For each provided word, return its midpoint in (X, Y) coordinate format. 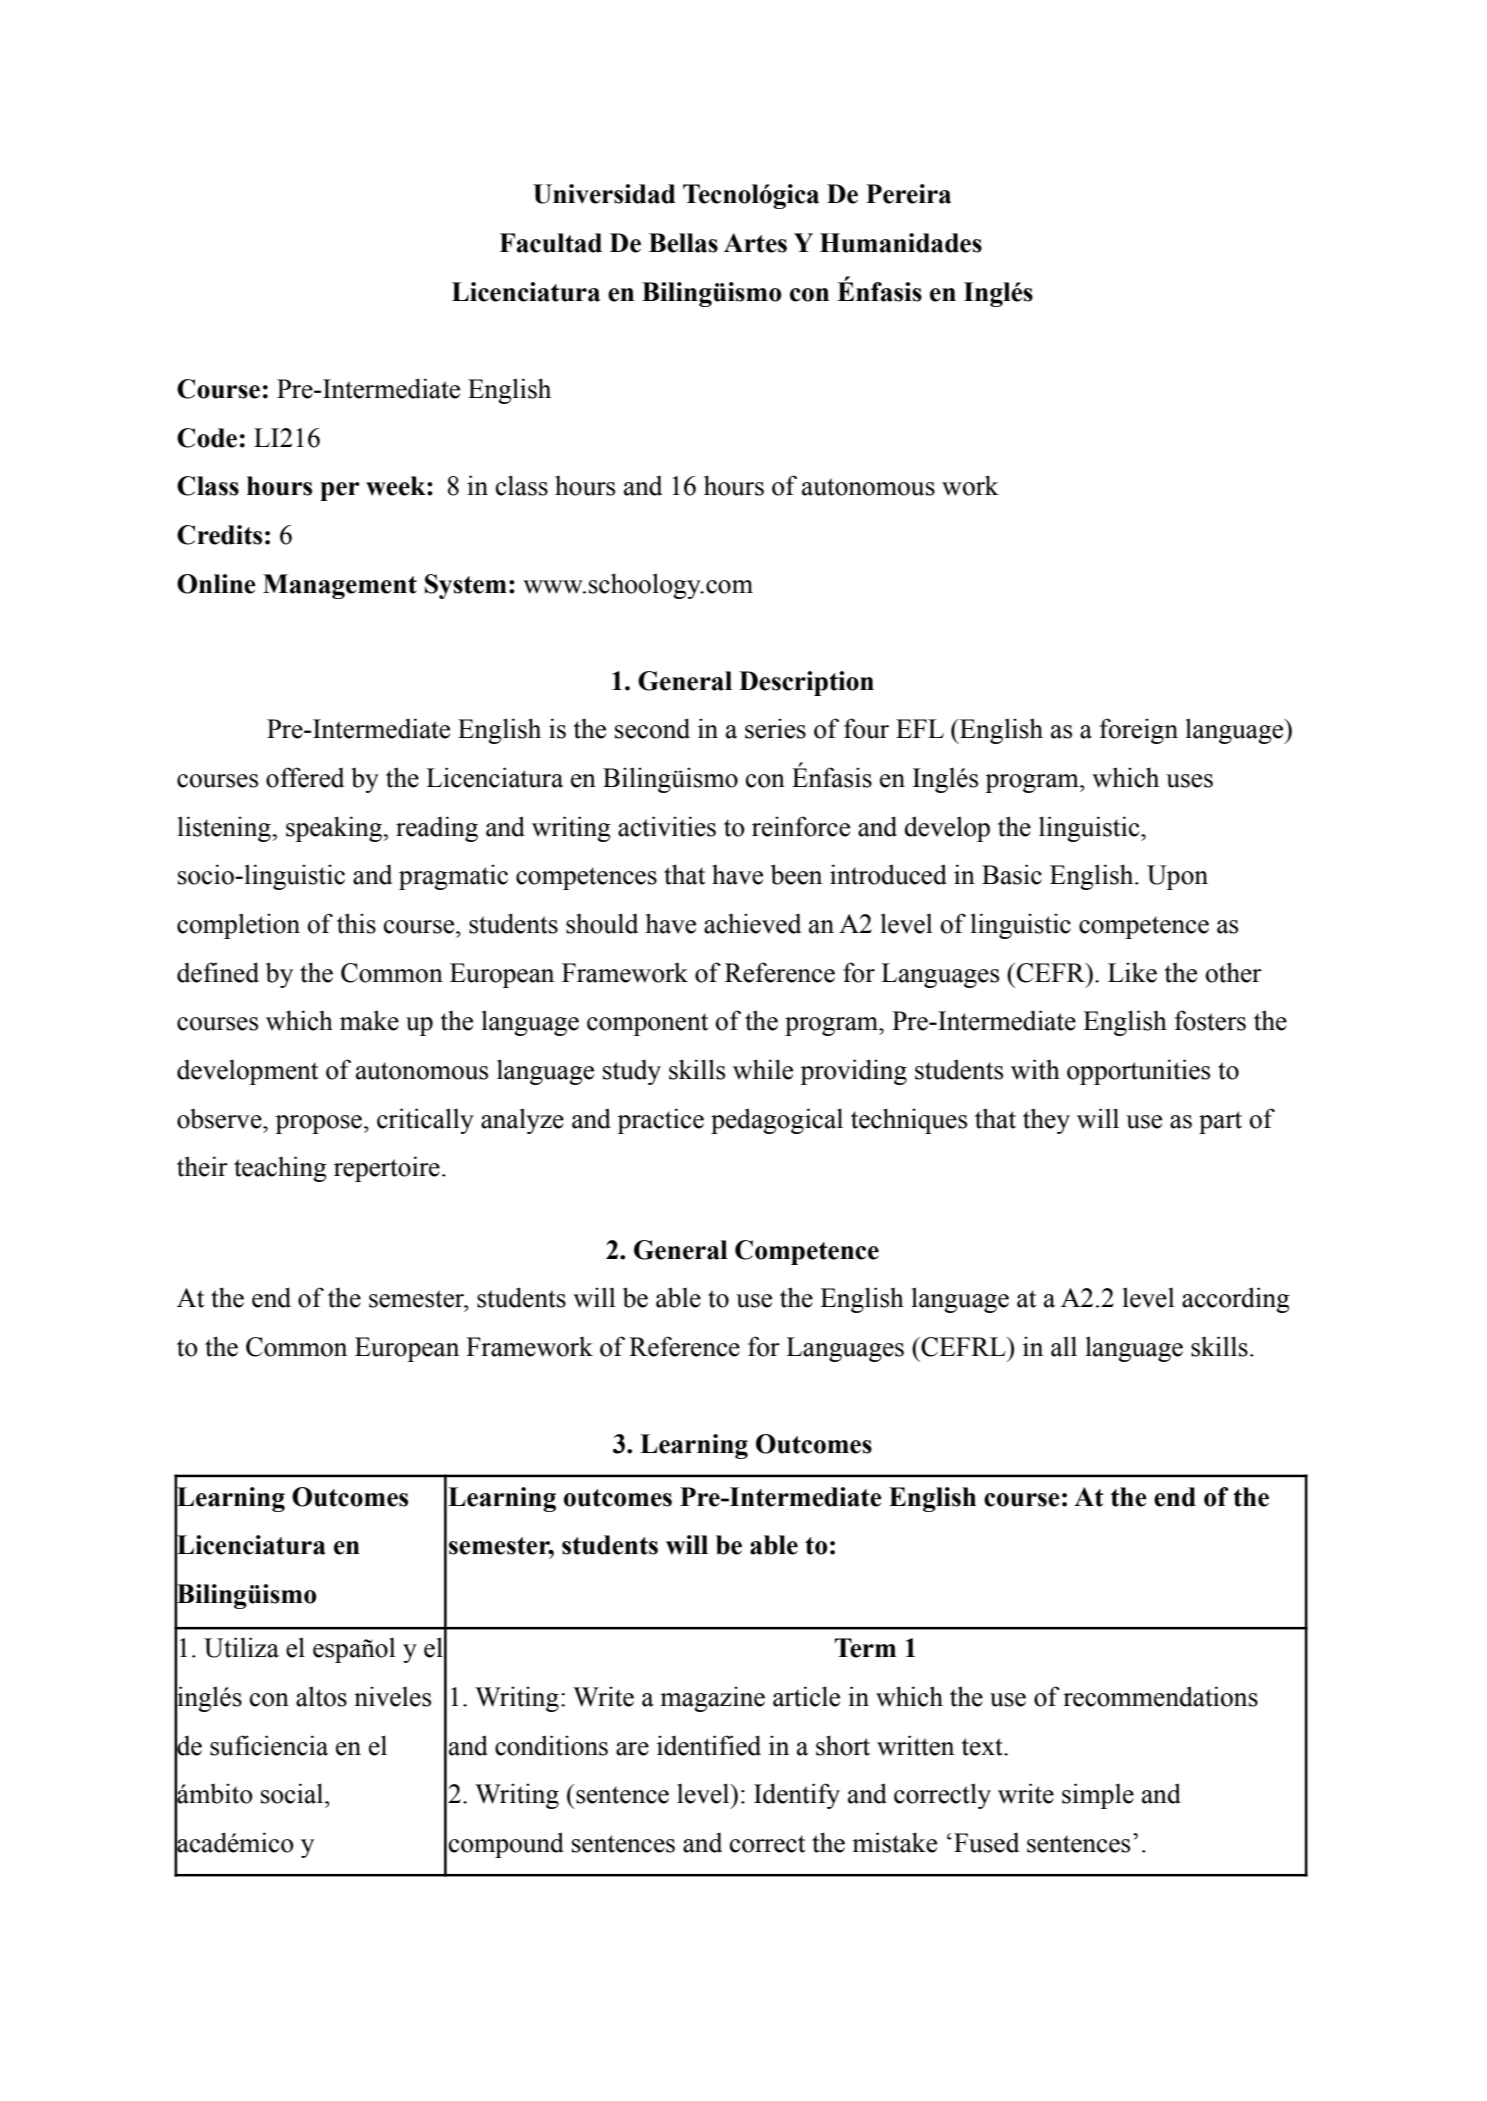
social (293, 1793)
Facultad (550, 243)
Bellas (683, 243)
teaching (280, 1169)
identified (709, 1745)
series (775, 728)
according (1236, 1300)
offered (305, 777)
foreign (1139, 731)
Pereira (908, 194)
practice (660, 1121)
